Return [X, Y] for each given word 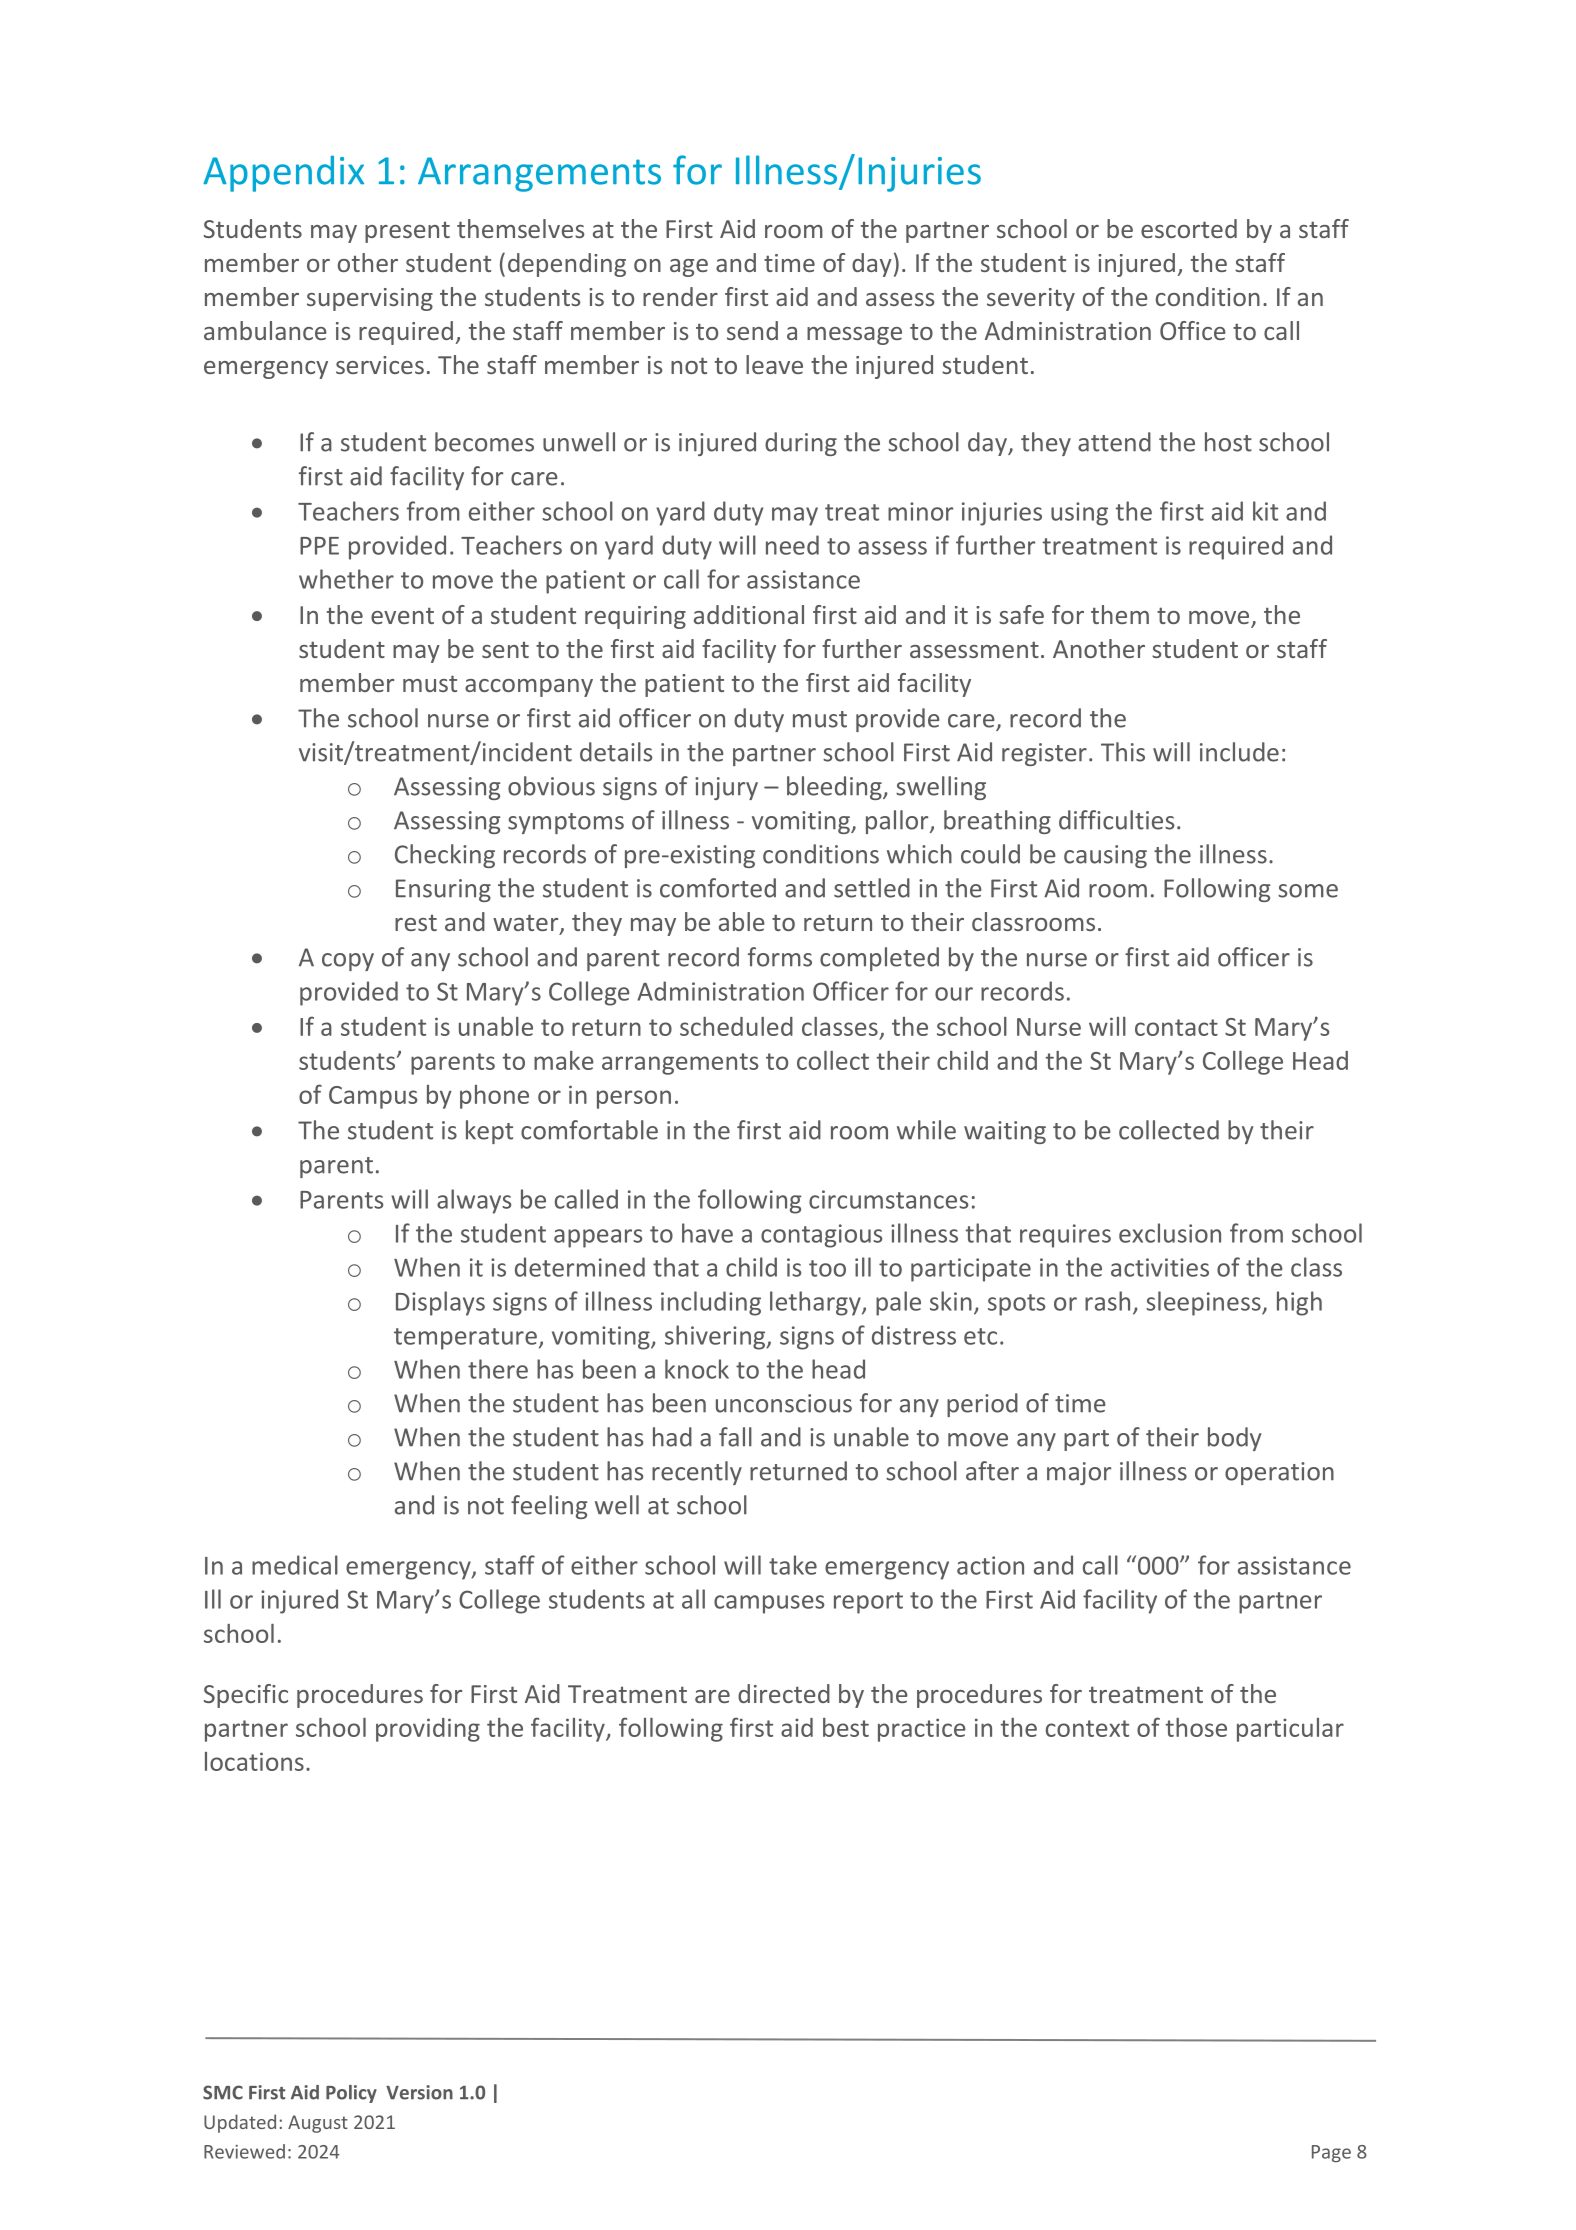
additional [749, 614]
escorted [1189, 228]
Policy [351, 2094]
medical [295, 1565]
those [1196, 1727]
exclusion [1170, 1233]
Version [419, 2092]
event [402, 615]
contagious [821, 1236]
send [752, 330]
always [474, 1201]
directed [784, 1693]
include [1239, 752]
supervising [370, 299]
